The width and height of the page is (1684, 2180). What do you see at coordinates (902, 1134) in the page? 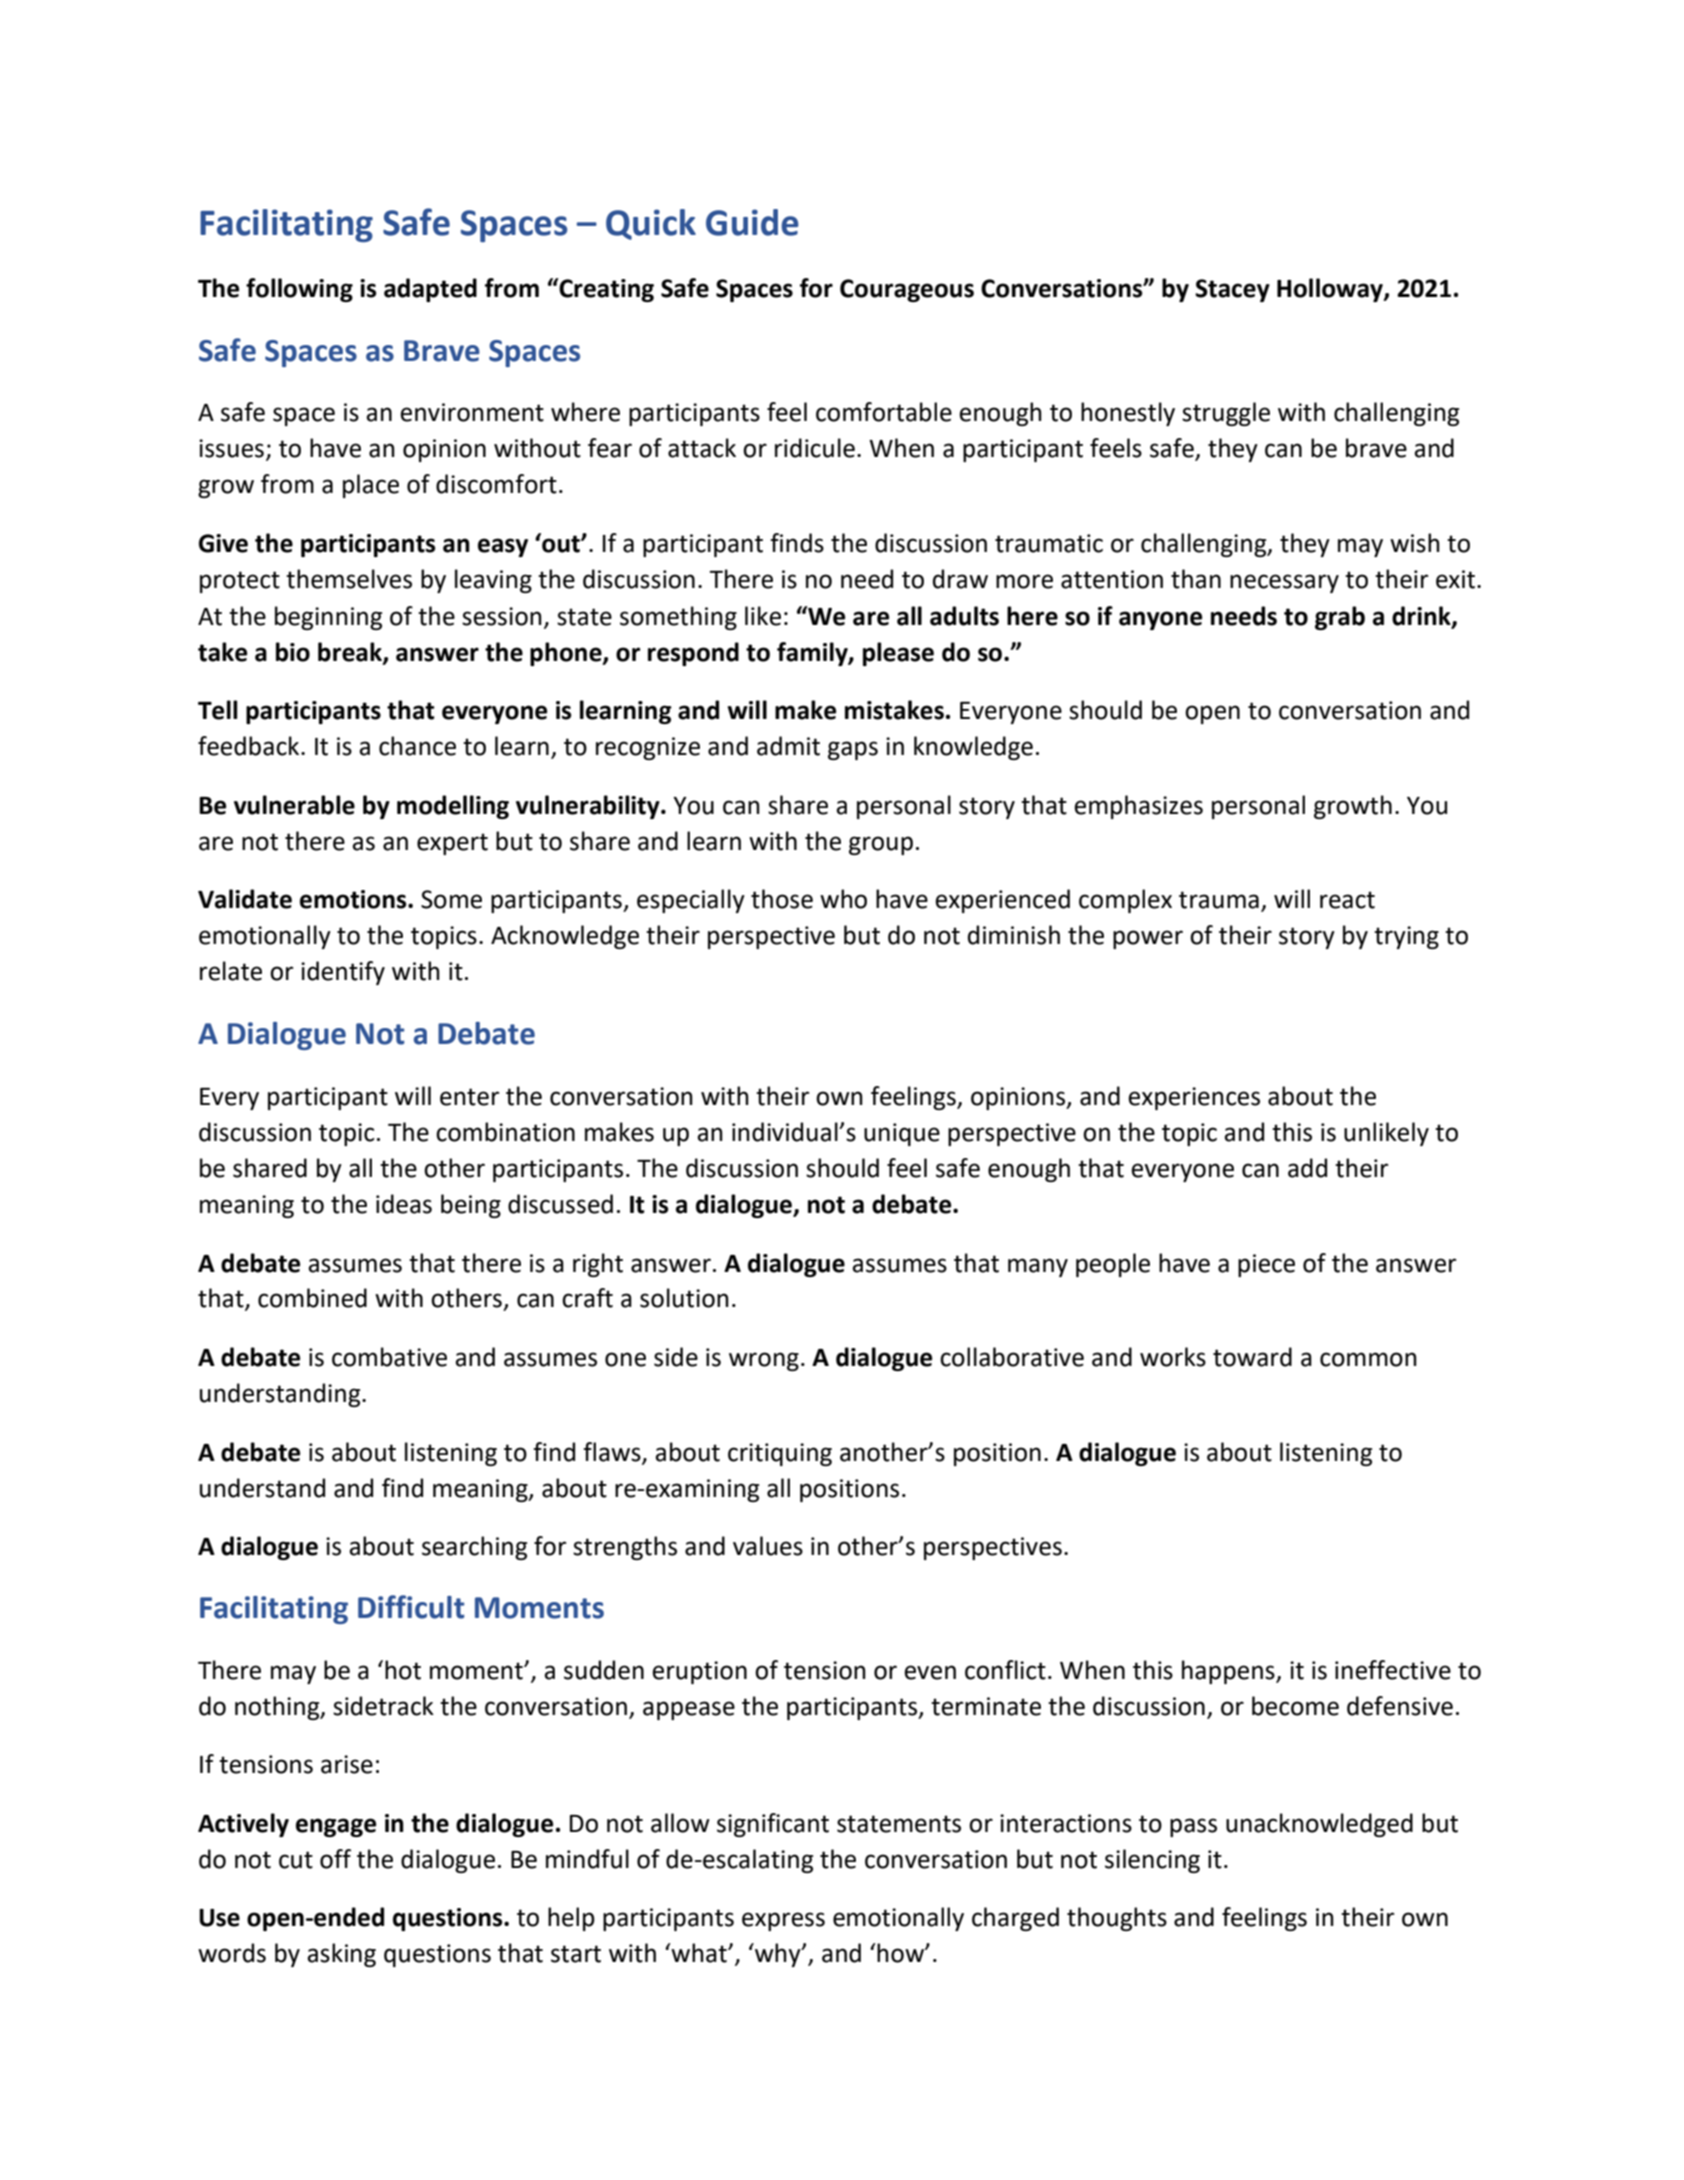
I see `unique` at bounding box center [902, 1134].
